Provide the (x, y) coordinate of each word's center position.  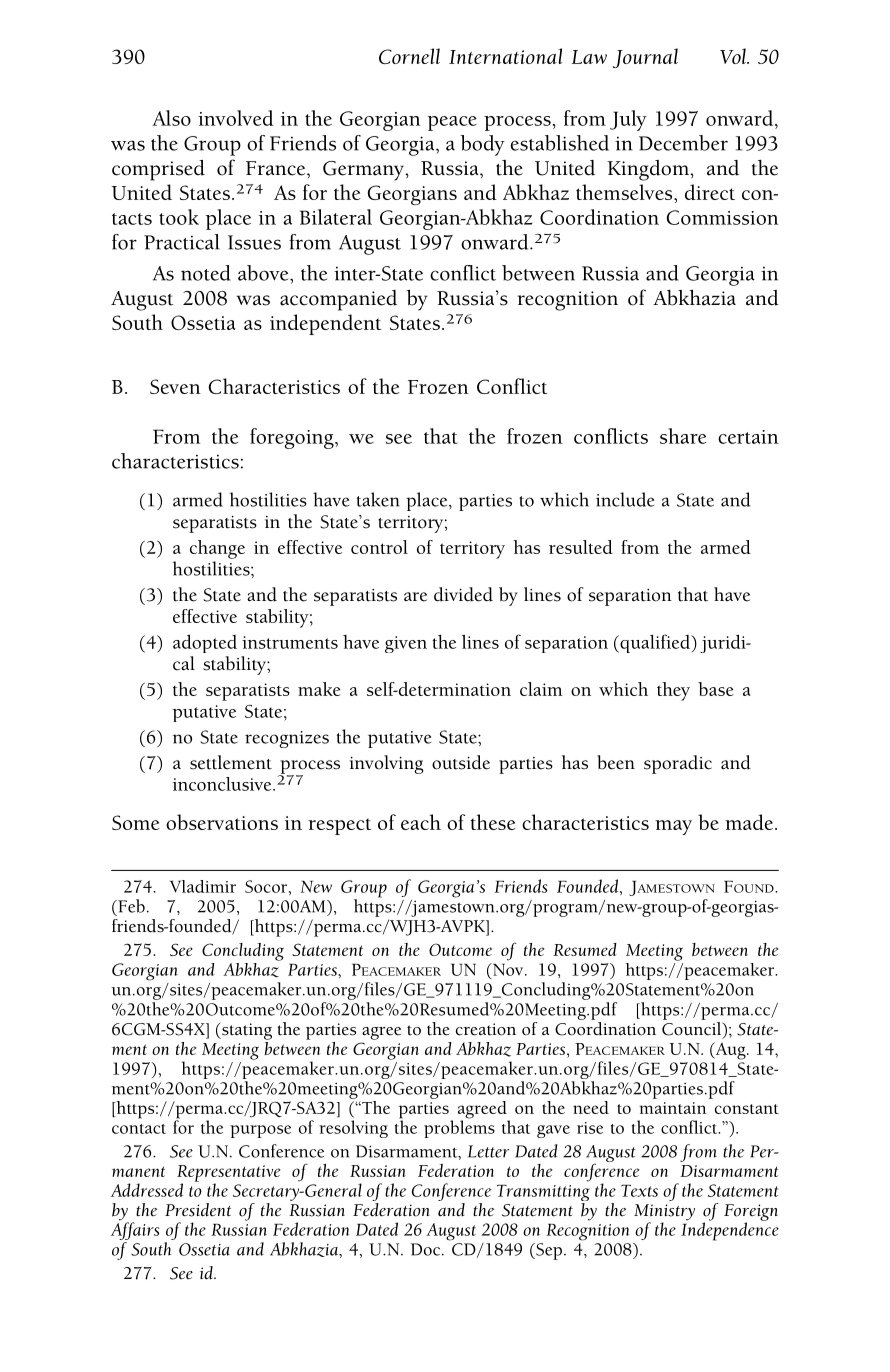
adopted (205, 644)
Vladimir (203, 886)
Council (693, 1028)
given (406, 644)
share (683, 436)
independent (325, 324)
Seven (175, 386)
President (198, 1210)
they (673, 691)
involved (236, 118)
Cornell (409, 56)
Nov (508, 969)
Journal (645, 58)
